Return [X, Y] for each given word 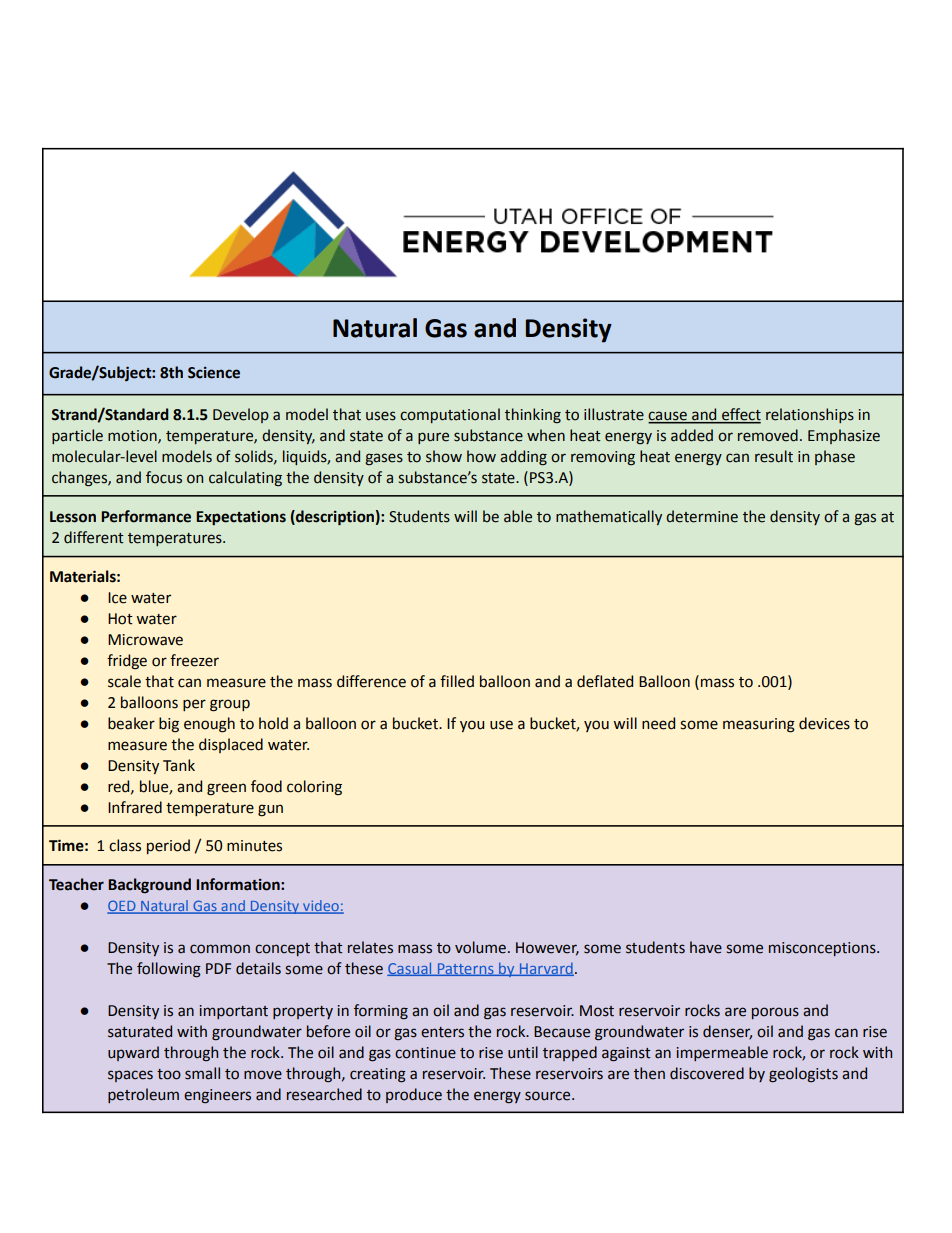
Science [214, 373]
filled [457, 681]
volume [480, 947]
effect [740, 415]
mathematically [609, 517]
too [169, 1074]
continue [425, 1053]
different [94, 537]
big [169, 725]
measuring [759, 725]
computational [450, 415]
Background [149, 886]
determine [702, 516]
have [706, 947]
